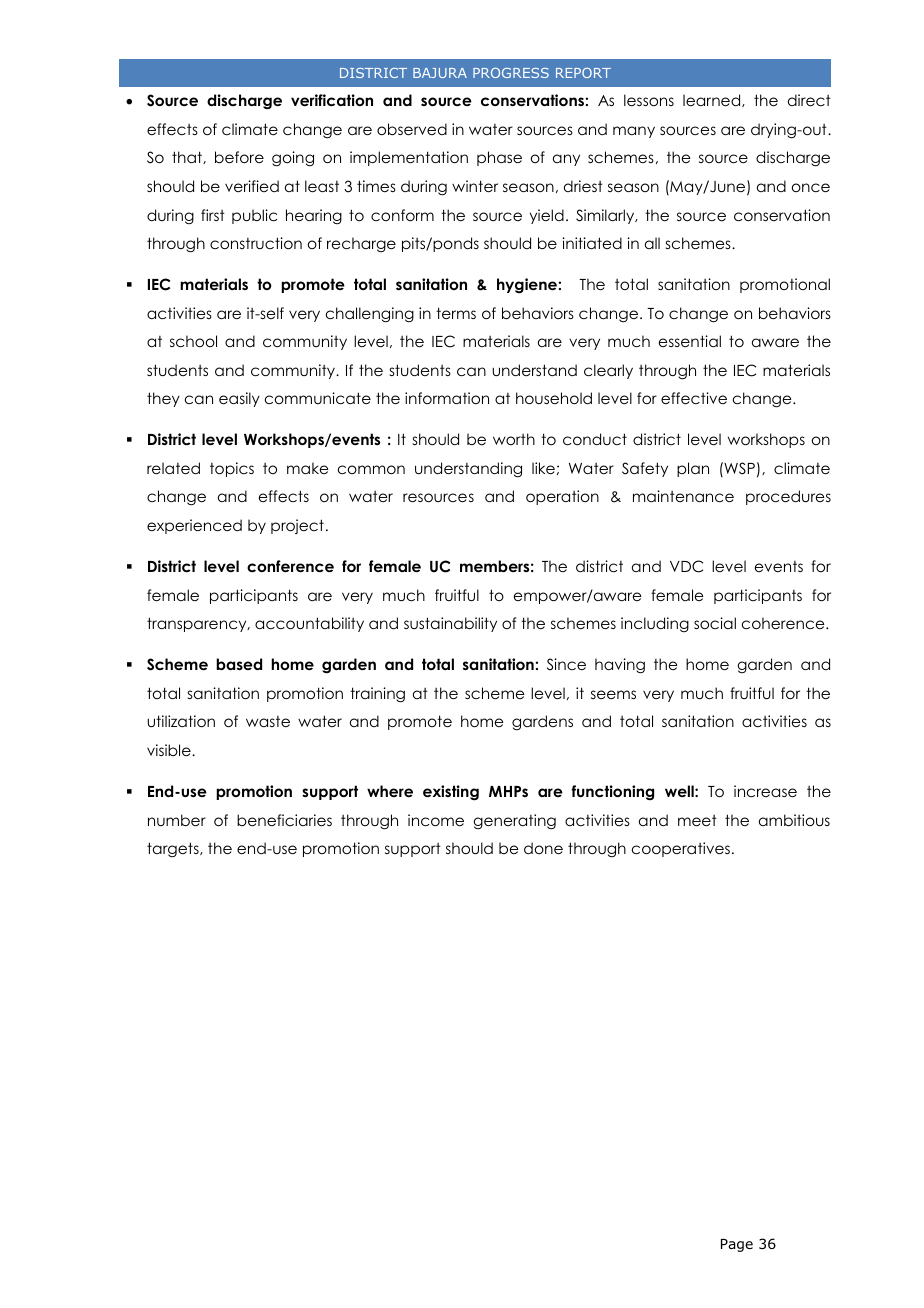 This screenshot has height=1308, width=924. I want to click on before, so click(239, 157).
